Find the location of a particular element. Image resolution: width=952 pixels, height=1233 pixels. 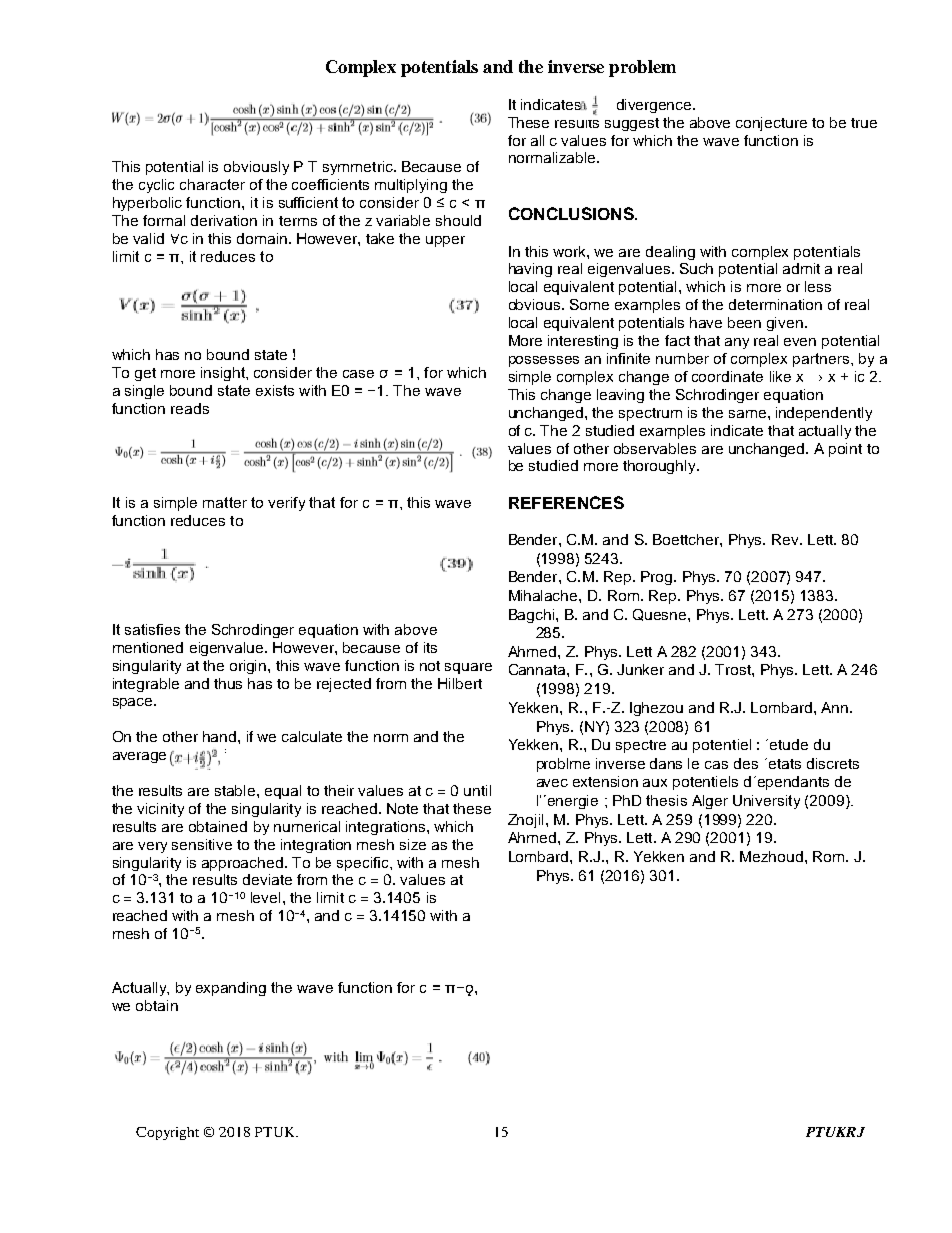

domain is located at coordinates (262, 238).
